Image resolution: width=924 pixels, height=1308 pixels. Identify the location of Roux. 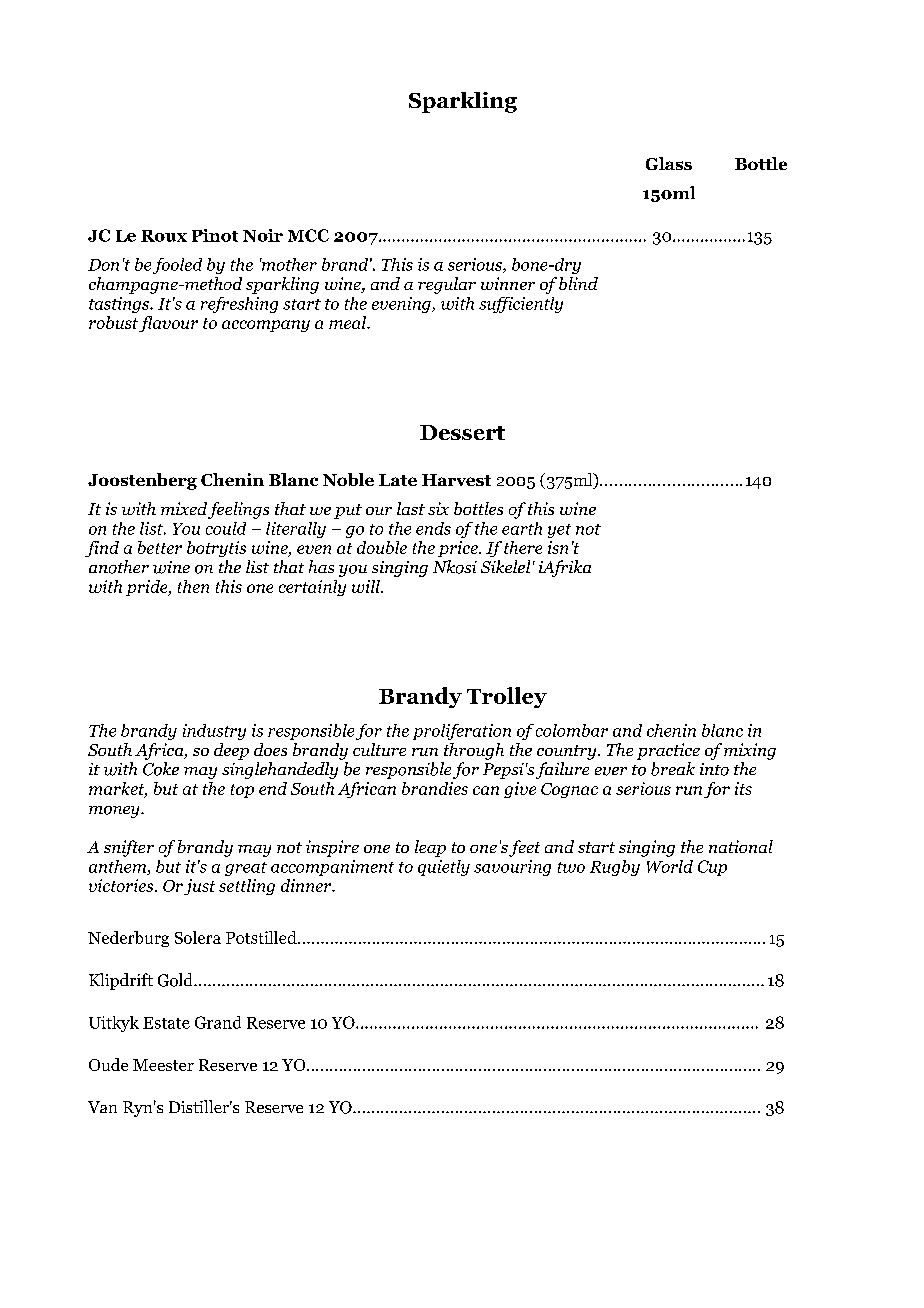
(164, 236).
